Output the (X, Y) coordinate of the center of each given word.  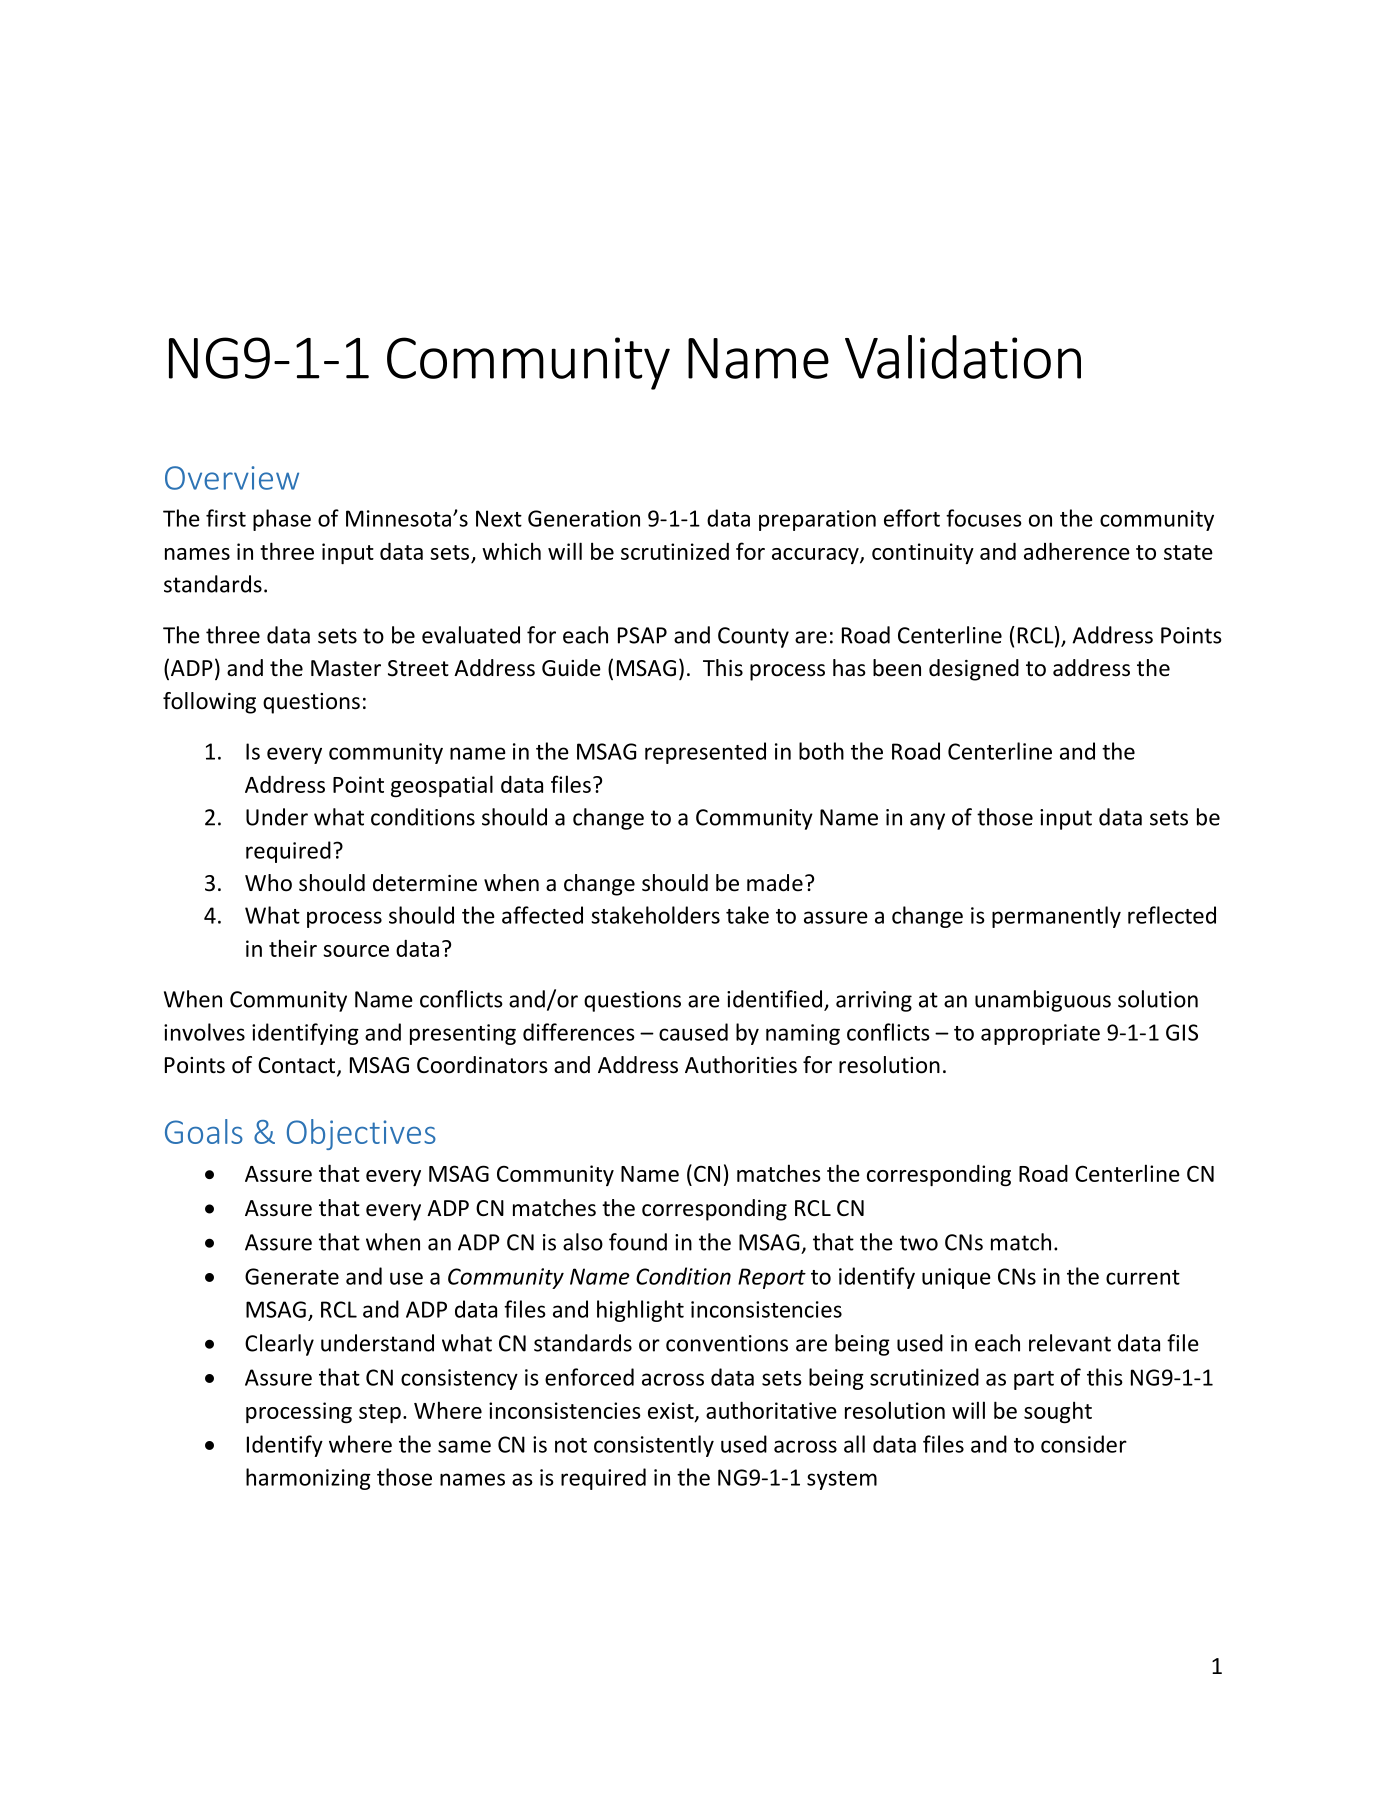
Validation (963, 357)
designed (974, 670)
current (1143, 1277)
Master (346, 668)
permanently (1056, 917)
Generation (584, 518)
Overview (232, 478)
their (293, 948)
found (638, 1242)
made (775, 883)
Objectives (361, 1134)
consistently (654, 1446)
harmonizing (308, 1479)
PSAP (642, 635)
